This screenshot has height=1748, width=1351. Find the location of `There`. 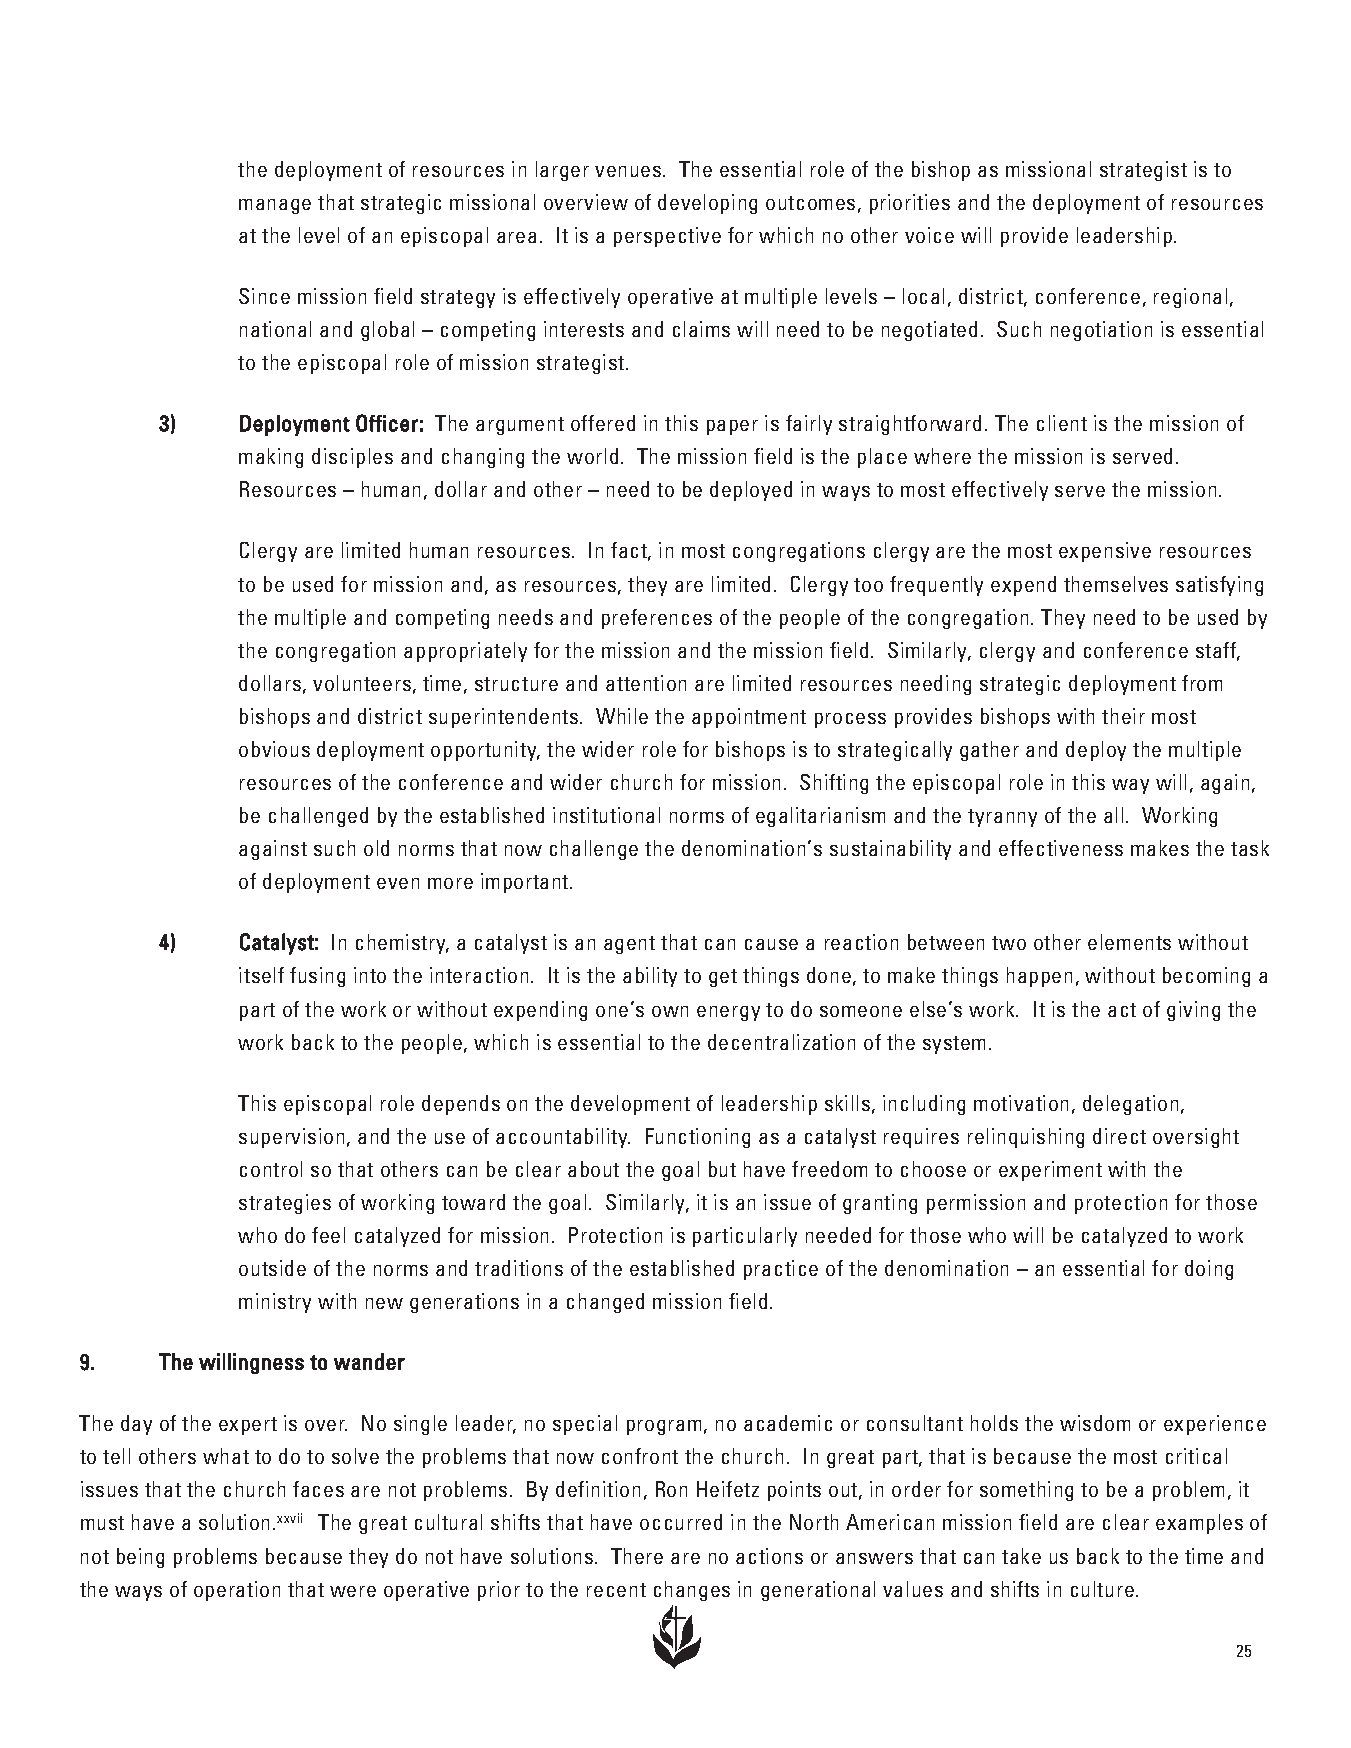

There is located at coordinates (637, 1556).
